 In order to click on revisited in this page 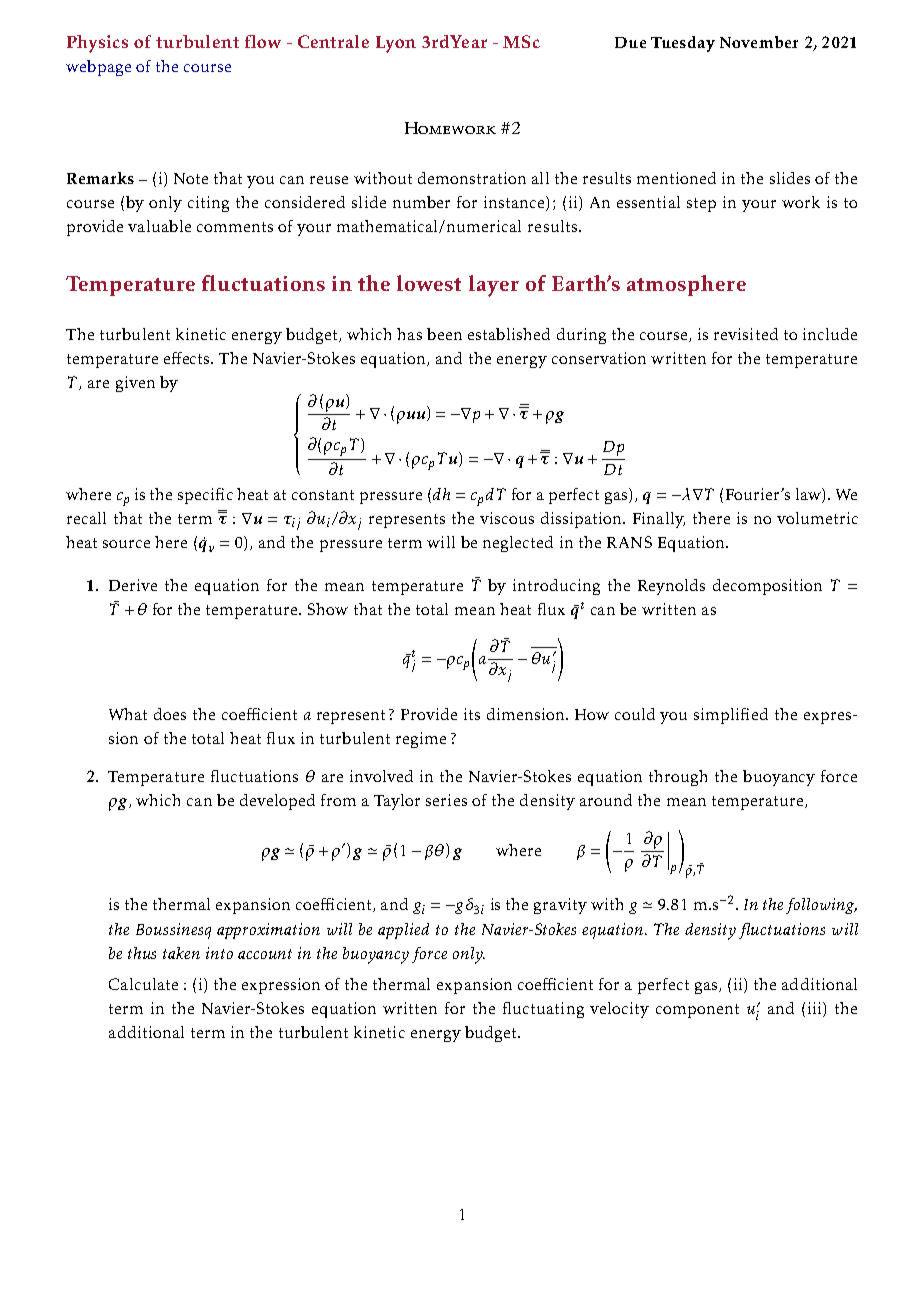, I will do `click(746, 334)`.
